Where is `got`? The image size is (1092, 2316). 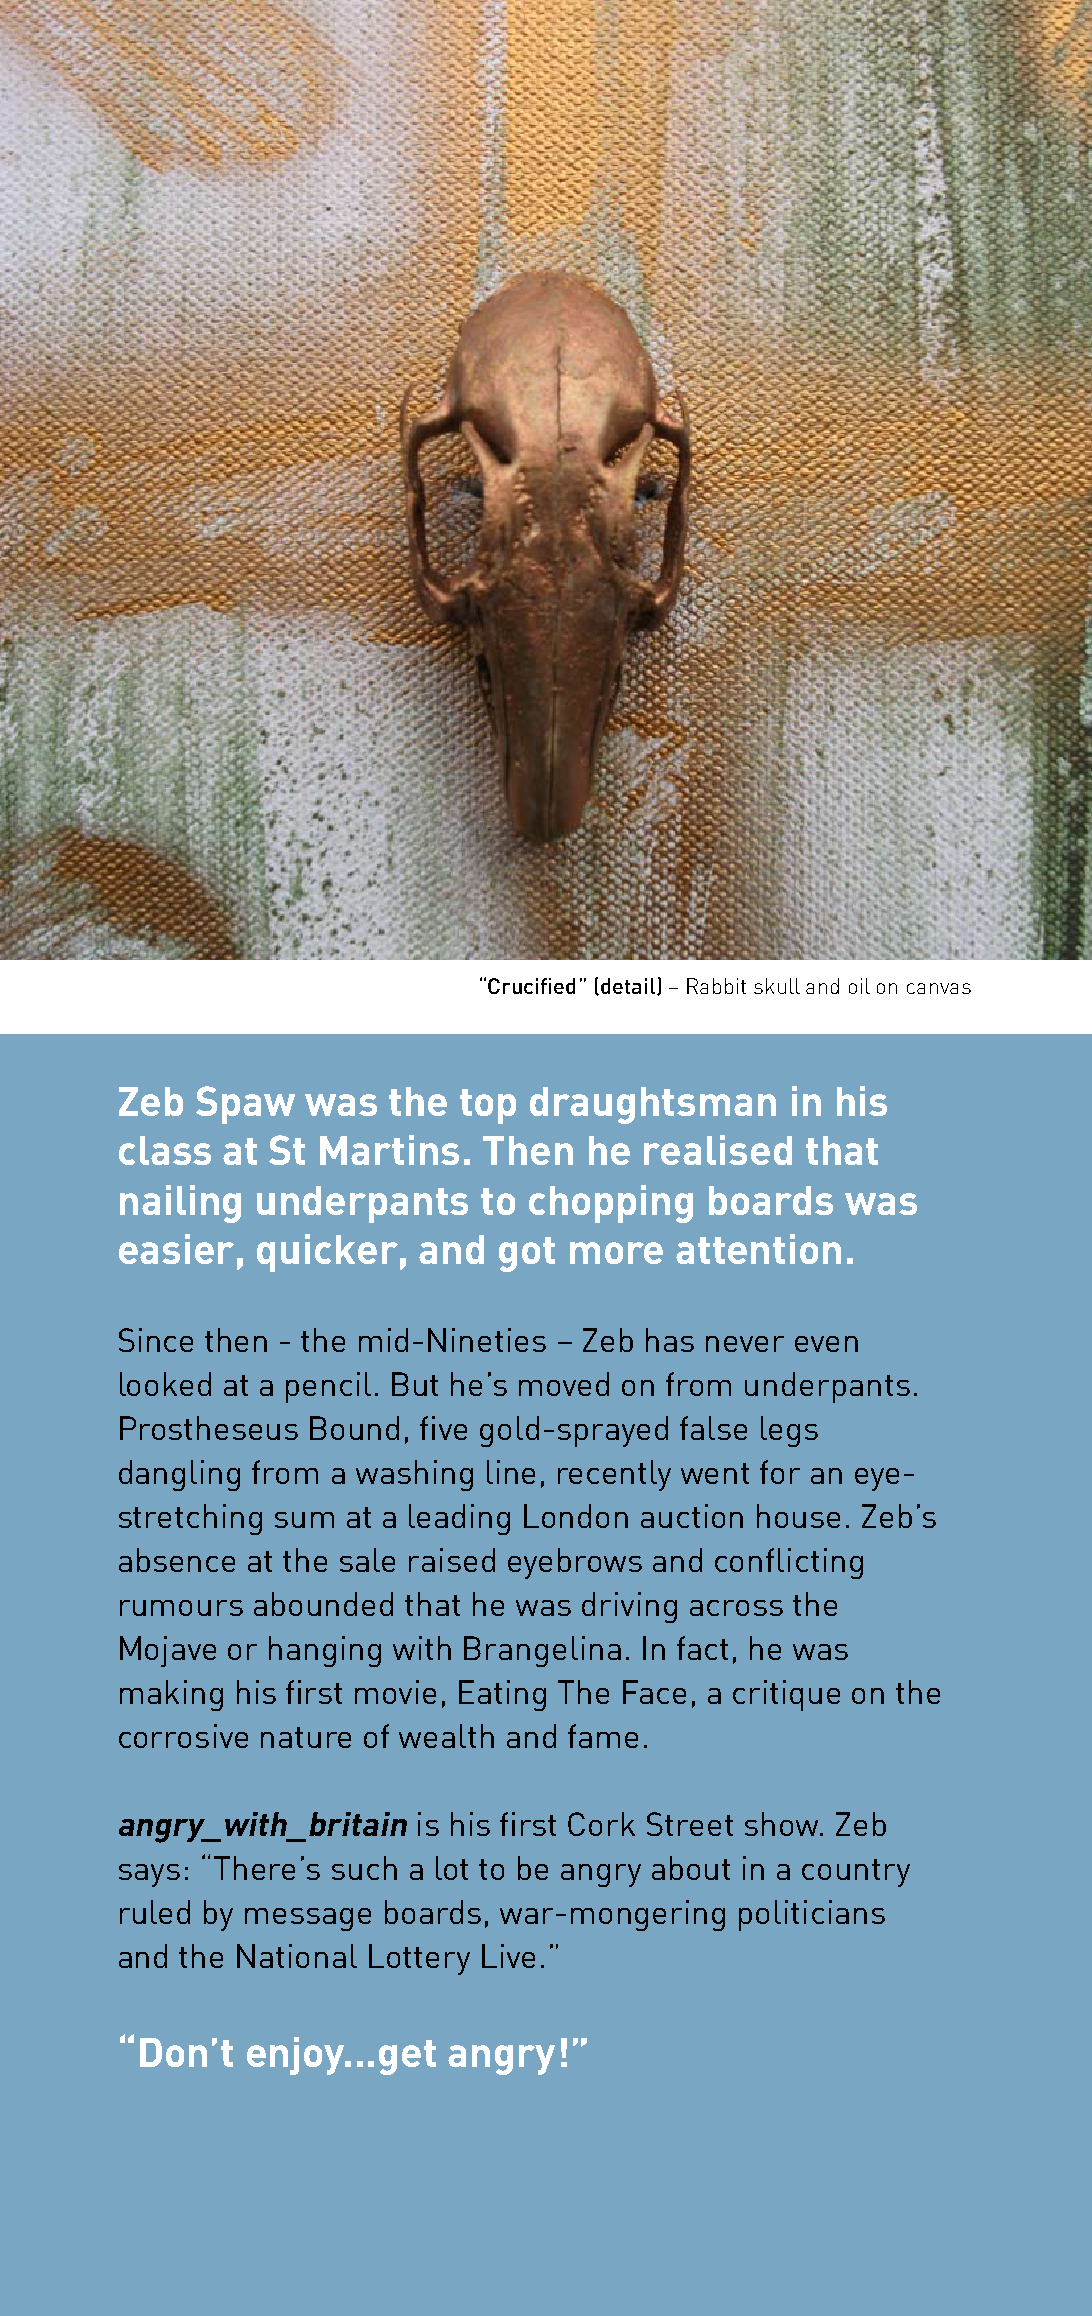 got is located at coordinates (527, 1254).
